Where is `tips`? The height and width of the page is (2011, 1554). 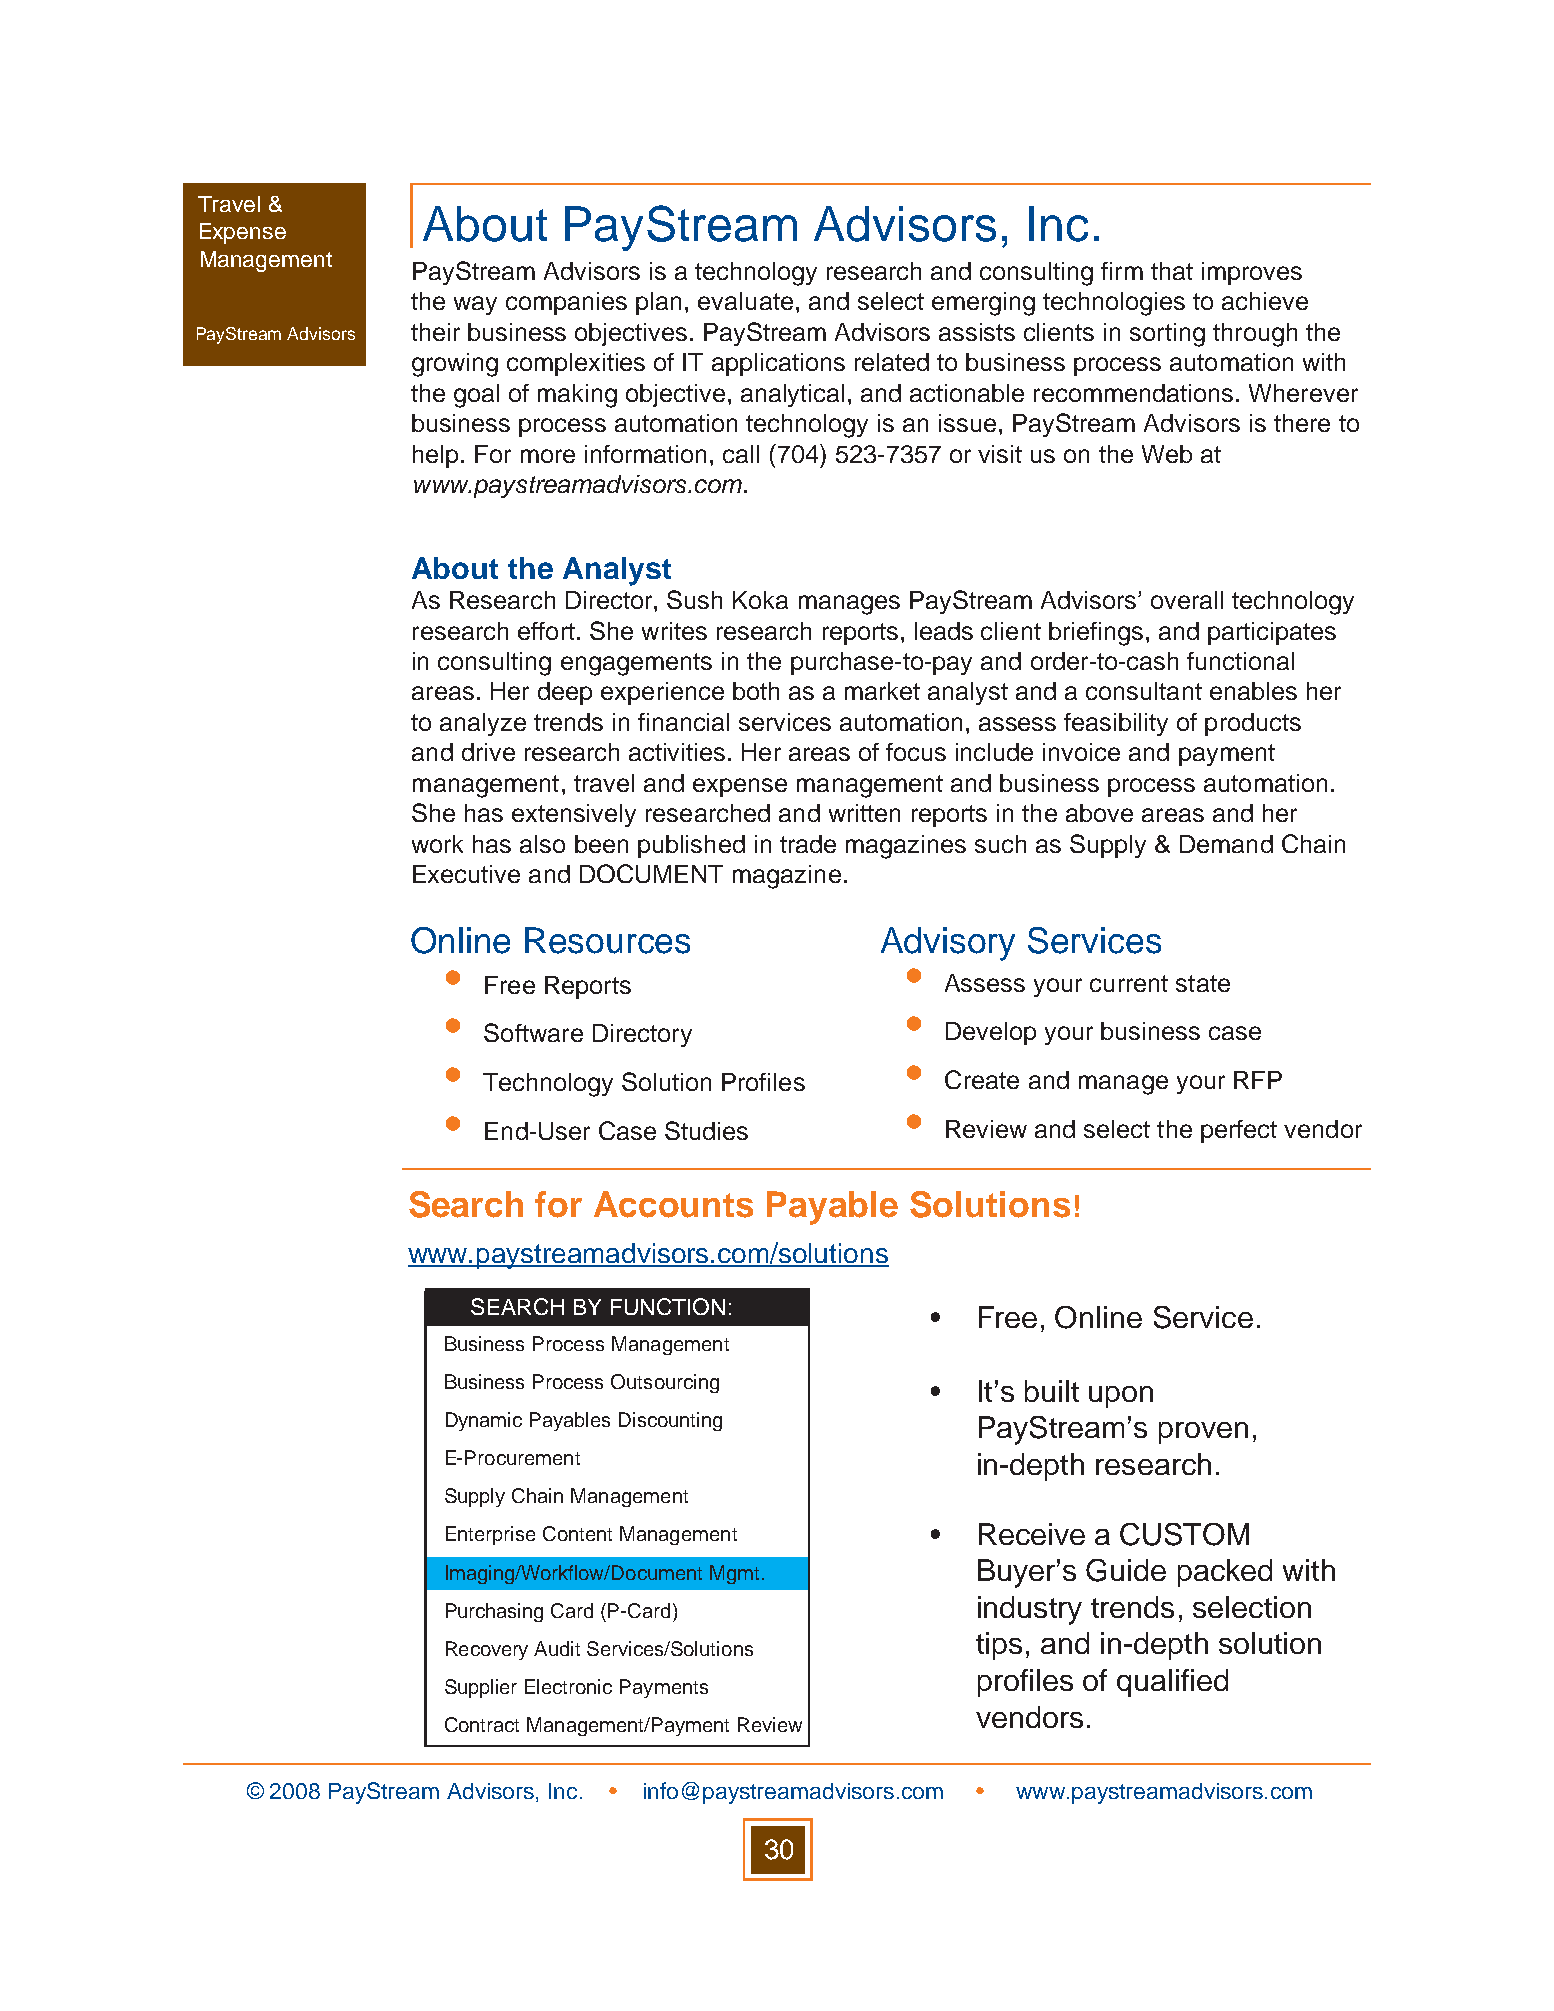
tips is located at coordinates (999, 1646).
